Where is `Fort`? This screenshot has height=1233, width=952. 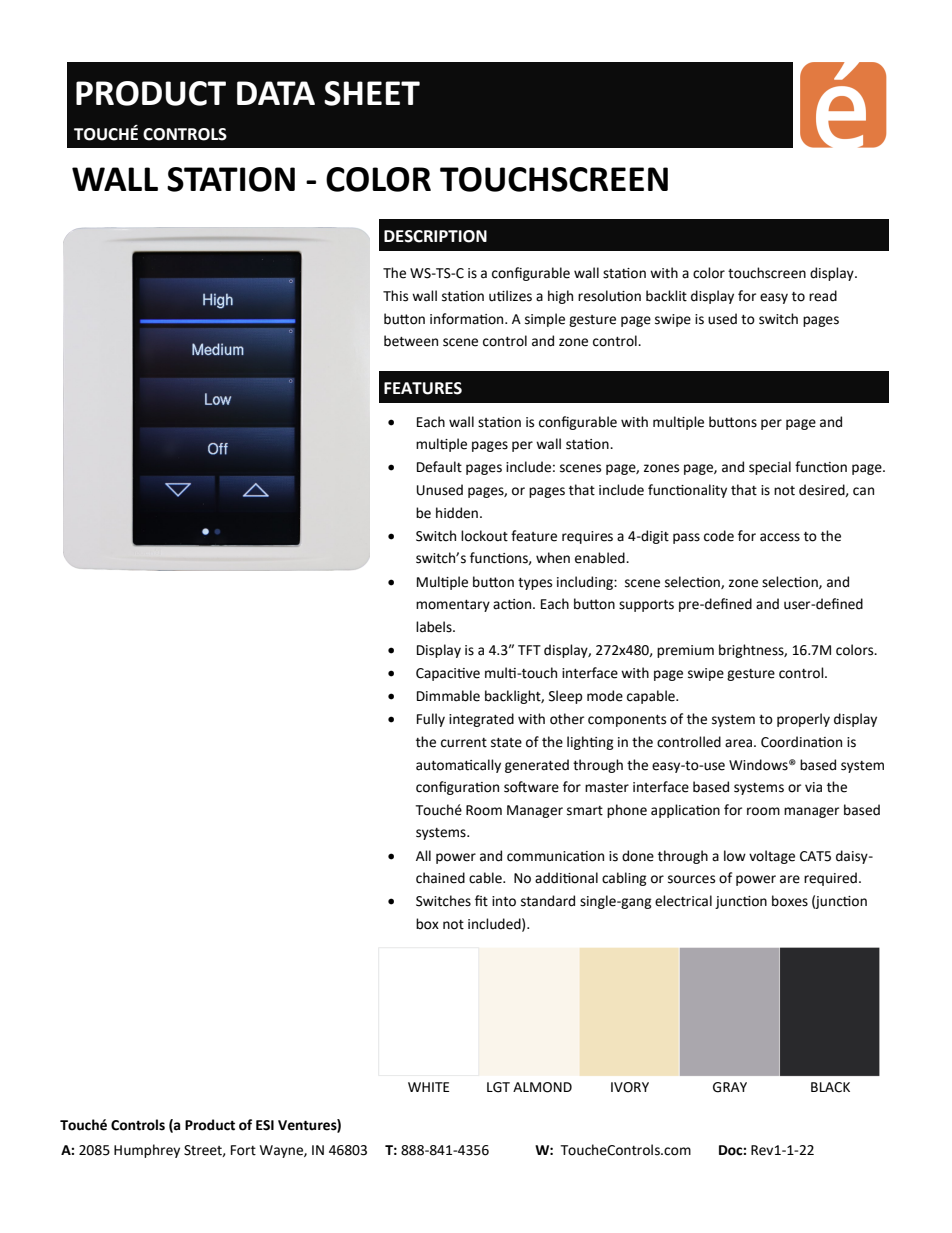 Fort is located at coordinates (243, 1150).
